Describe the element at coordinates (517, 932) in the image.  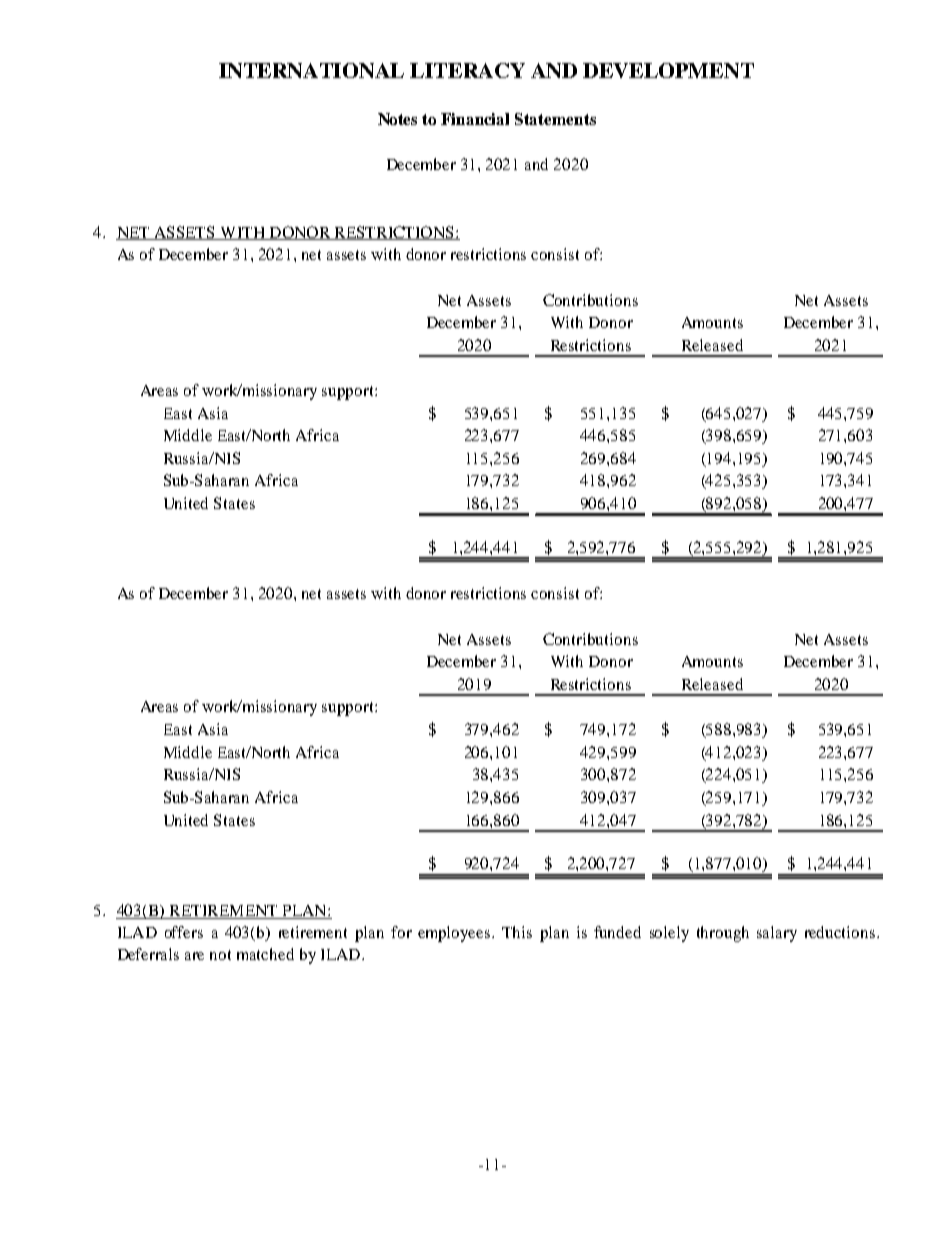
I see `This` at that location.
